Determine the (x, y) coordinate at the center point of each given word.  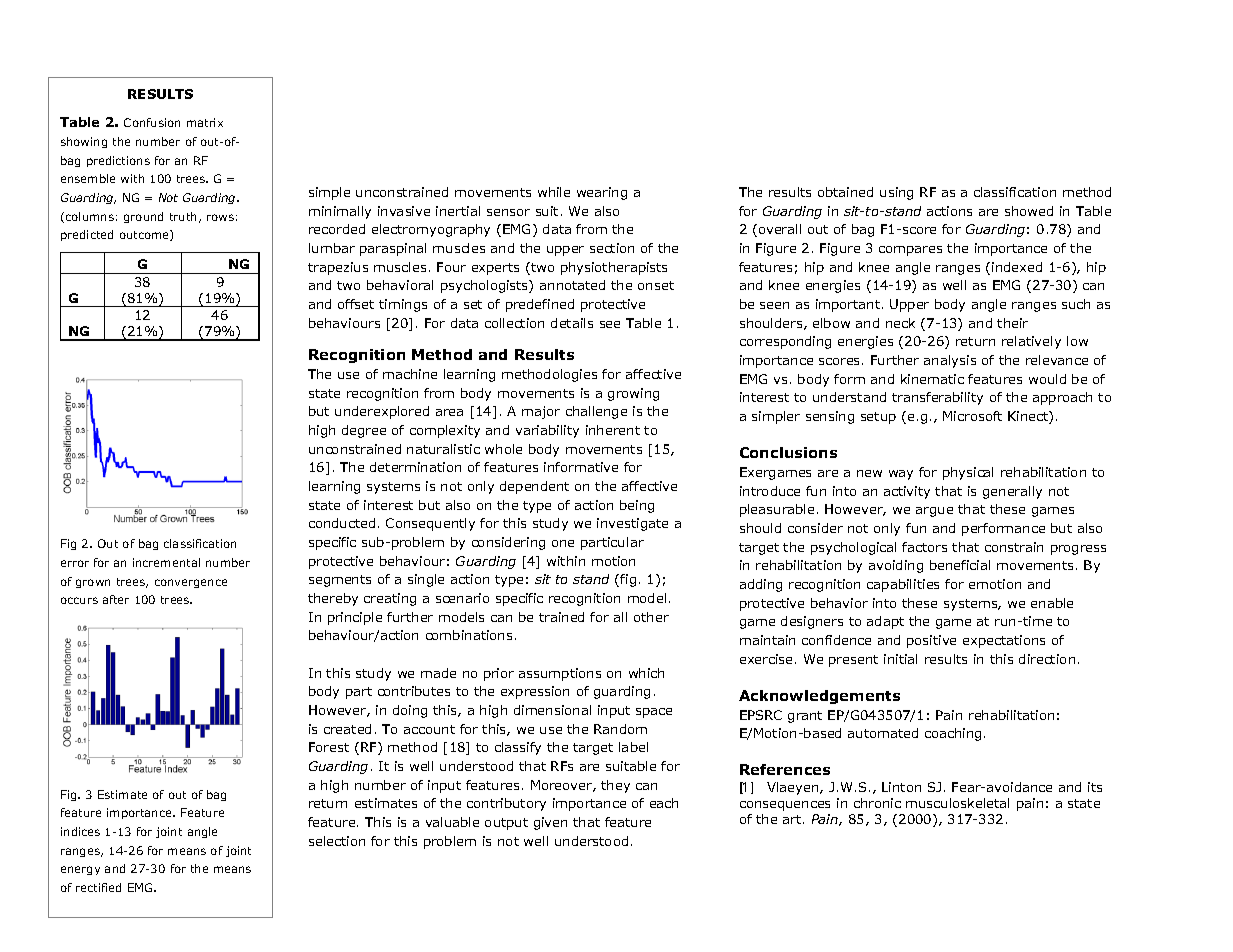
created (347, 729)
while (554, 192)
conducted (342, 523)
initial (900, 659)
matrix (205, 122)
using (896, 193)
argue (934, 512)
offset (356, 304)
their (1012, 323)
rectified (98, 887)
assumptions (560, 674)
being (637, 506)
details (572, 323)
